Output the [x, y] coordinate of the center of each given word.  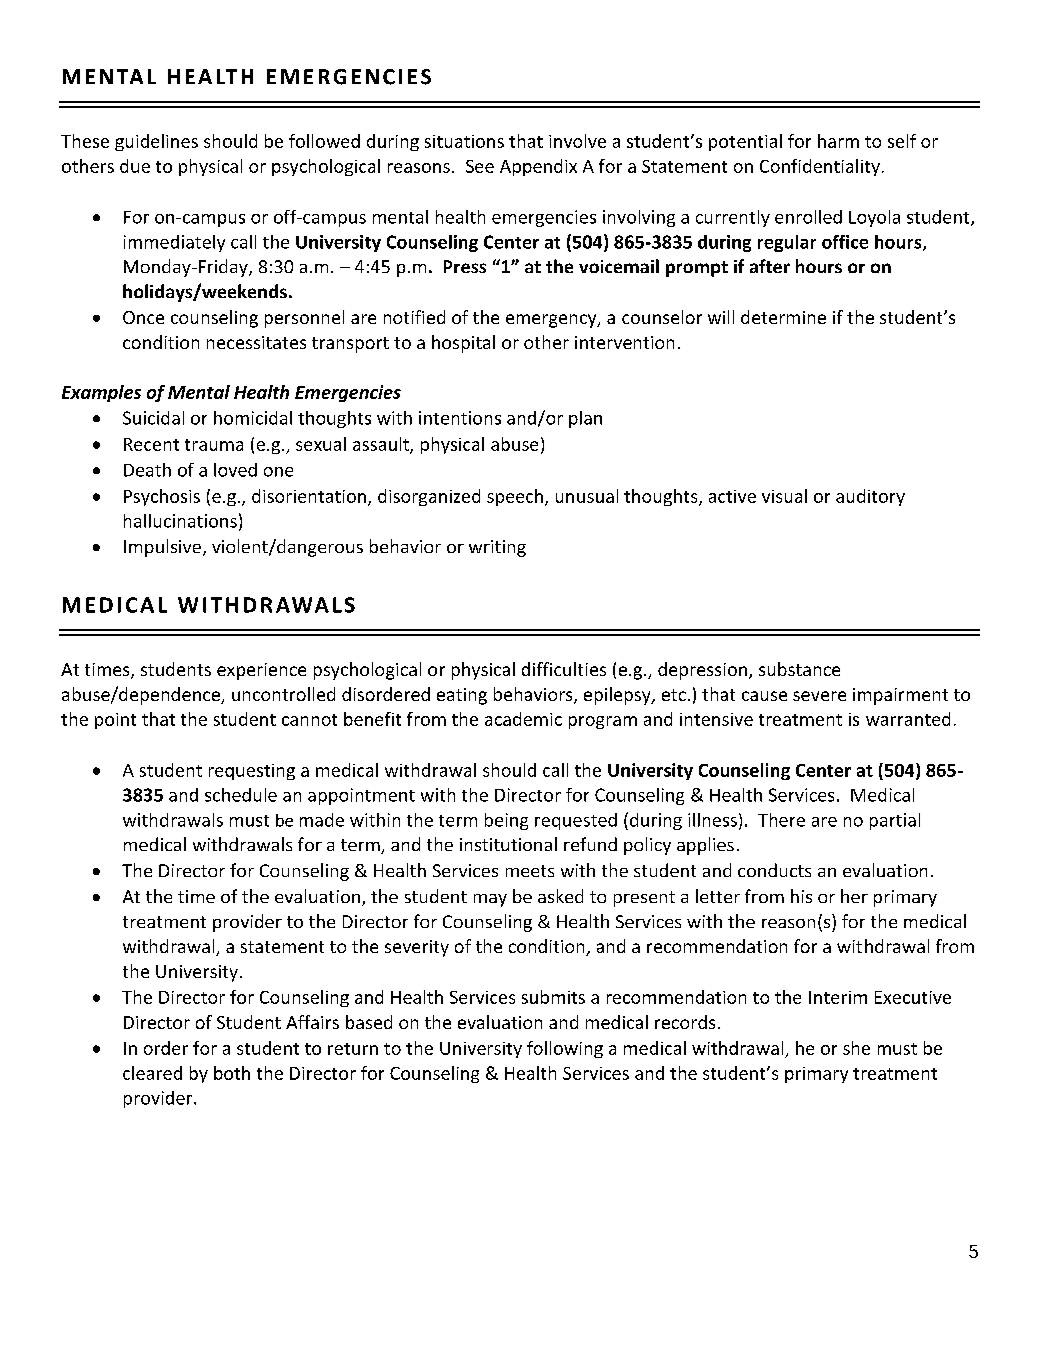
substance [799, 669]
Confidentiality [820, 167]
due [135, 166]
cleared [152, 1073]
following [565, 1049]
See [480, 166]
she [856, 1048]
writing [497, 548]
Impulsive [162, 548]
